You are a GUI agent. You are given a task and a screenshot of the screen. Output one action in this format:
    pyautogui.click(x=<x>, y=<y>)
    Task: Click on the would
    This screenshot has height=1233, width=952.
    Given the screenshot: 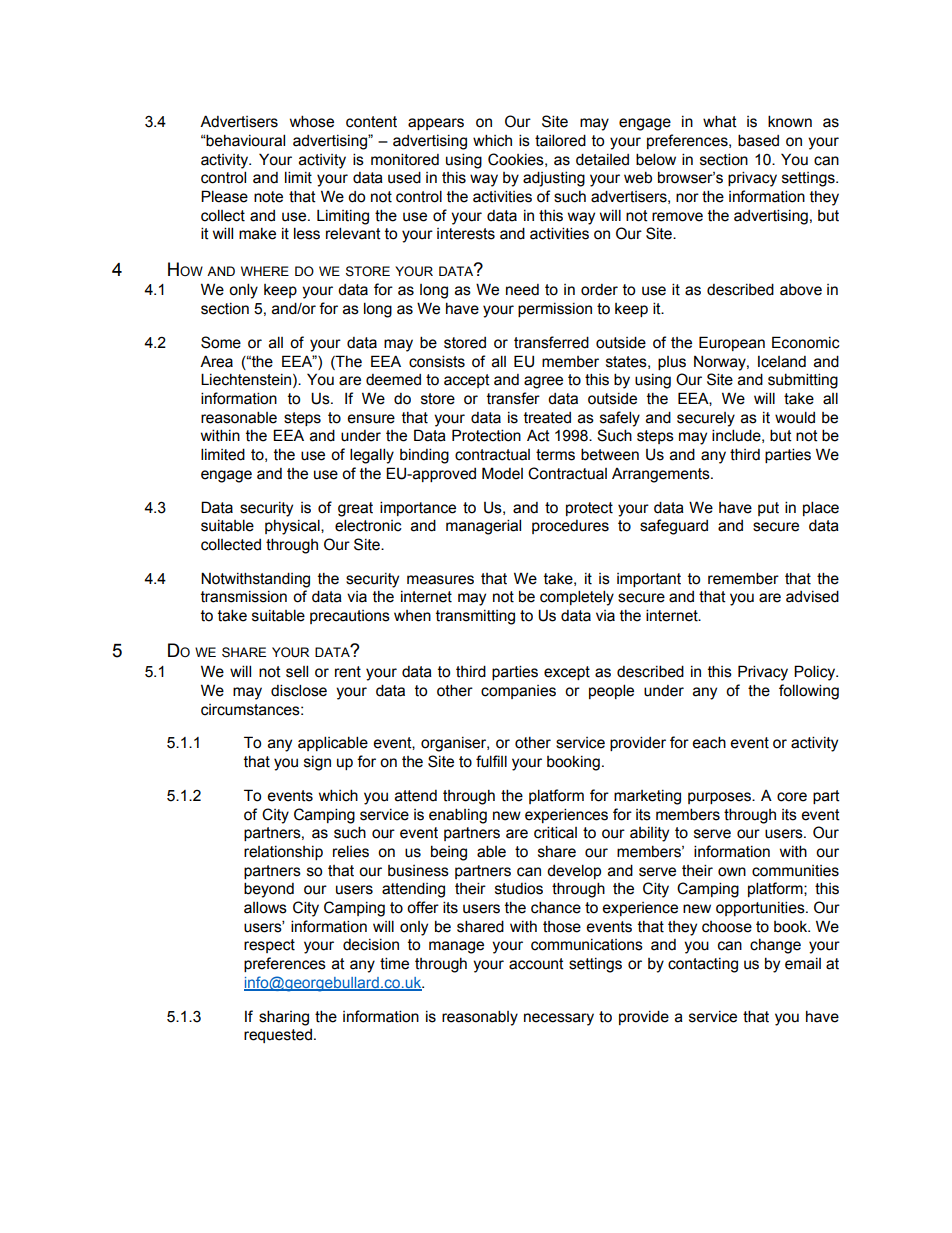 What is the action you would take?
    pyautogui.click(x=795, y=417)
